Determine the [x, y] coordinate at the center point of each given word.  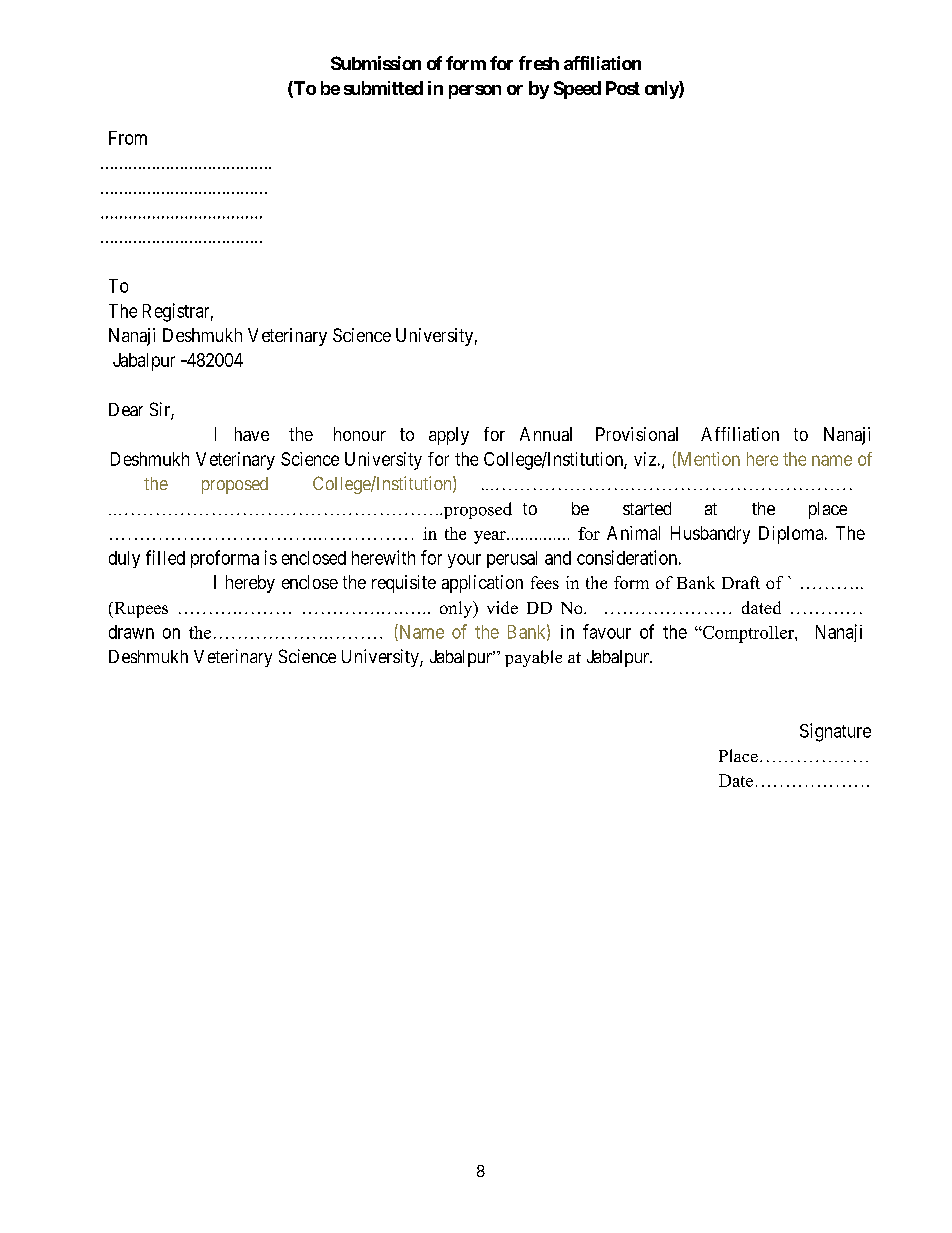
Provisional [637, 434]
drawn [131, 632]
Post [623, 88]
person [475, 92]
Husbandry [710, 535]
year [491, 537]
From [128, 138]
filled [165, 557]
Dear [126, 409]
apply [449, 436]
